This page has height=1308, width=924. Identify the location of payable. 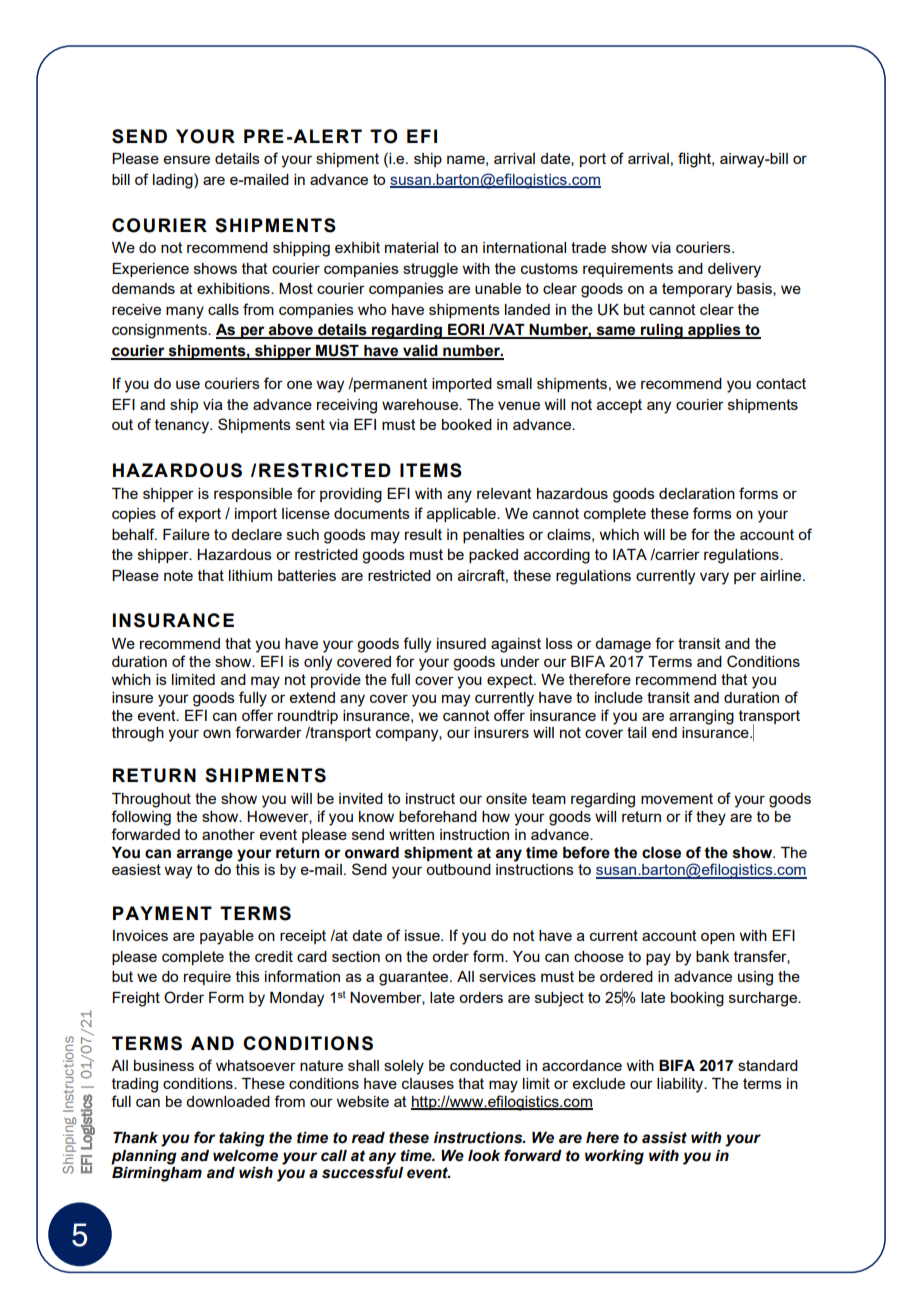
(227, 937).
